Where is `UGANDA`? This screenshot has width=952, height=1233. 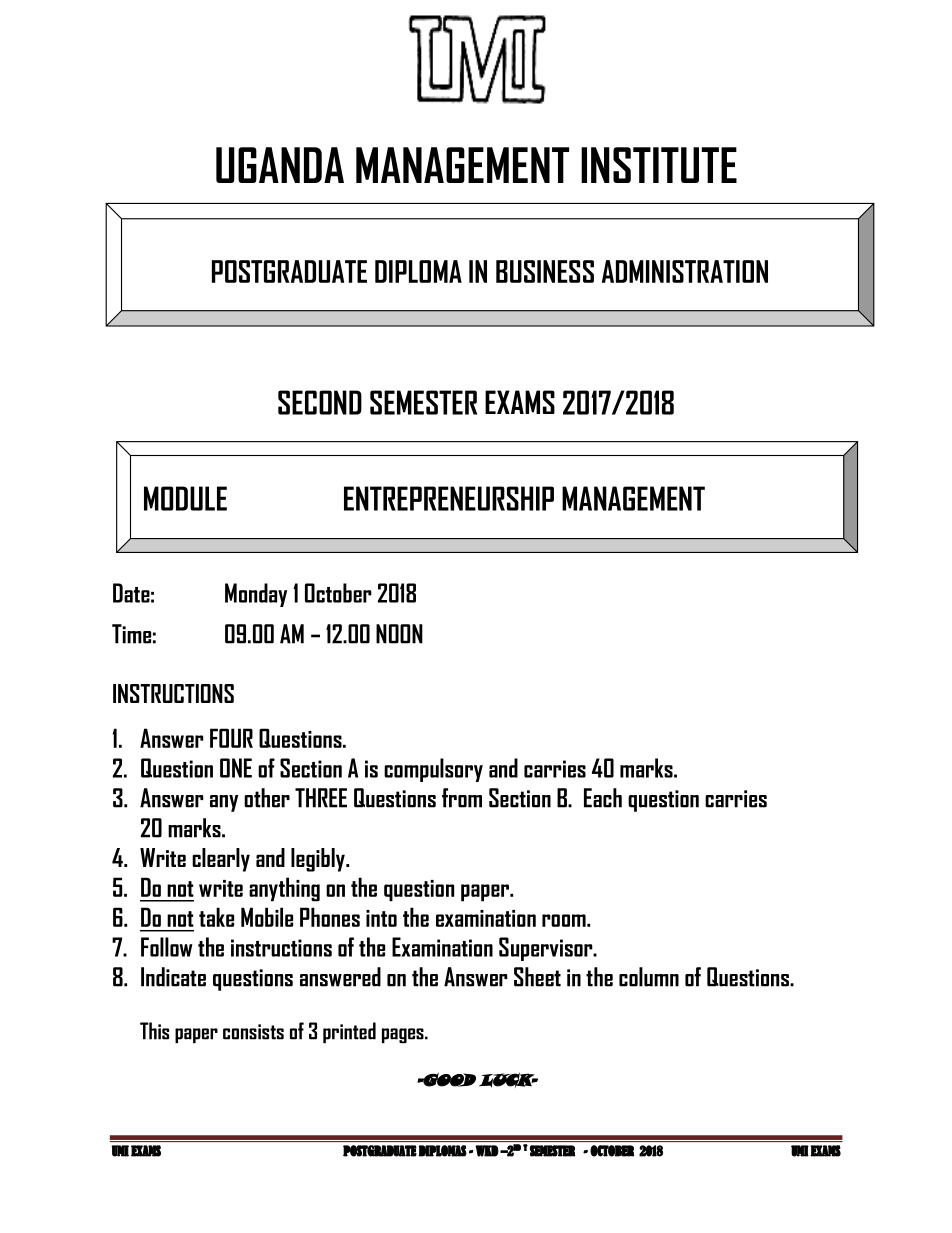 UGANDA is located at coordinates (280, 165).
